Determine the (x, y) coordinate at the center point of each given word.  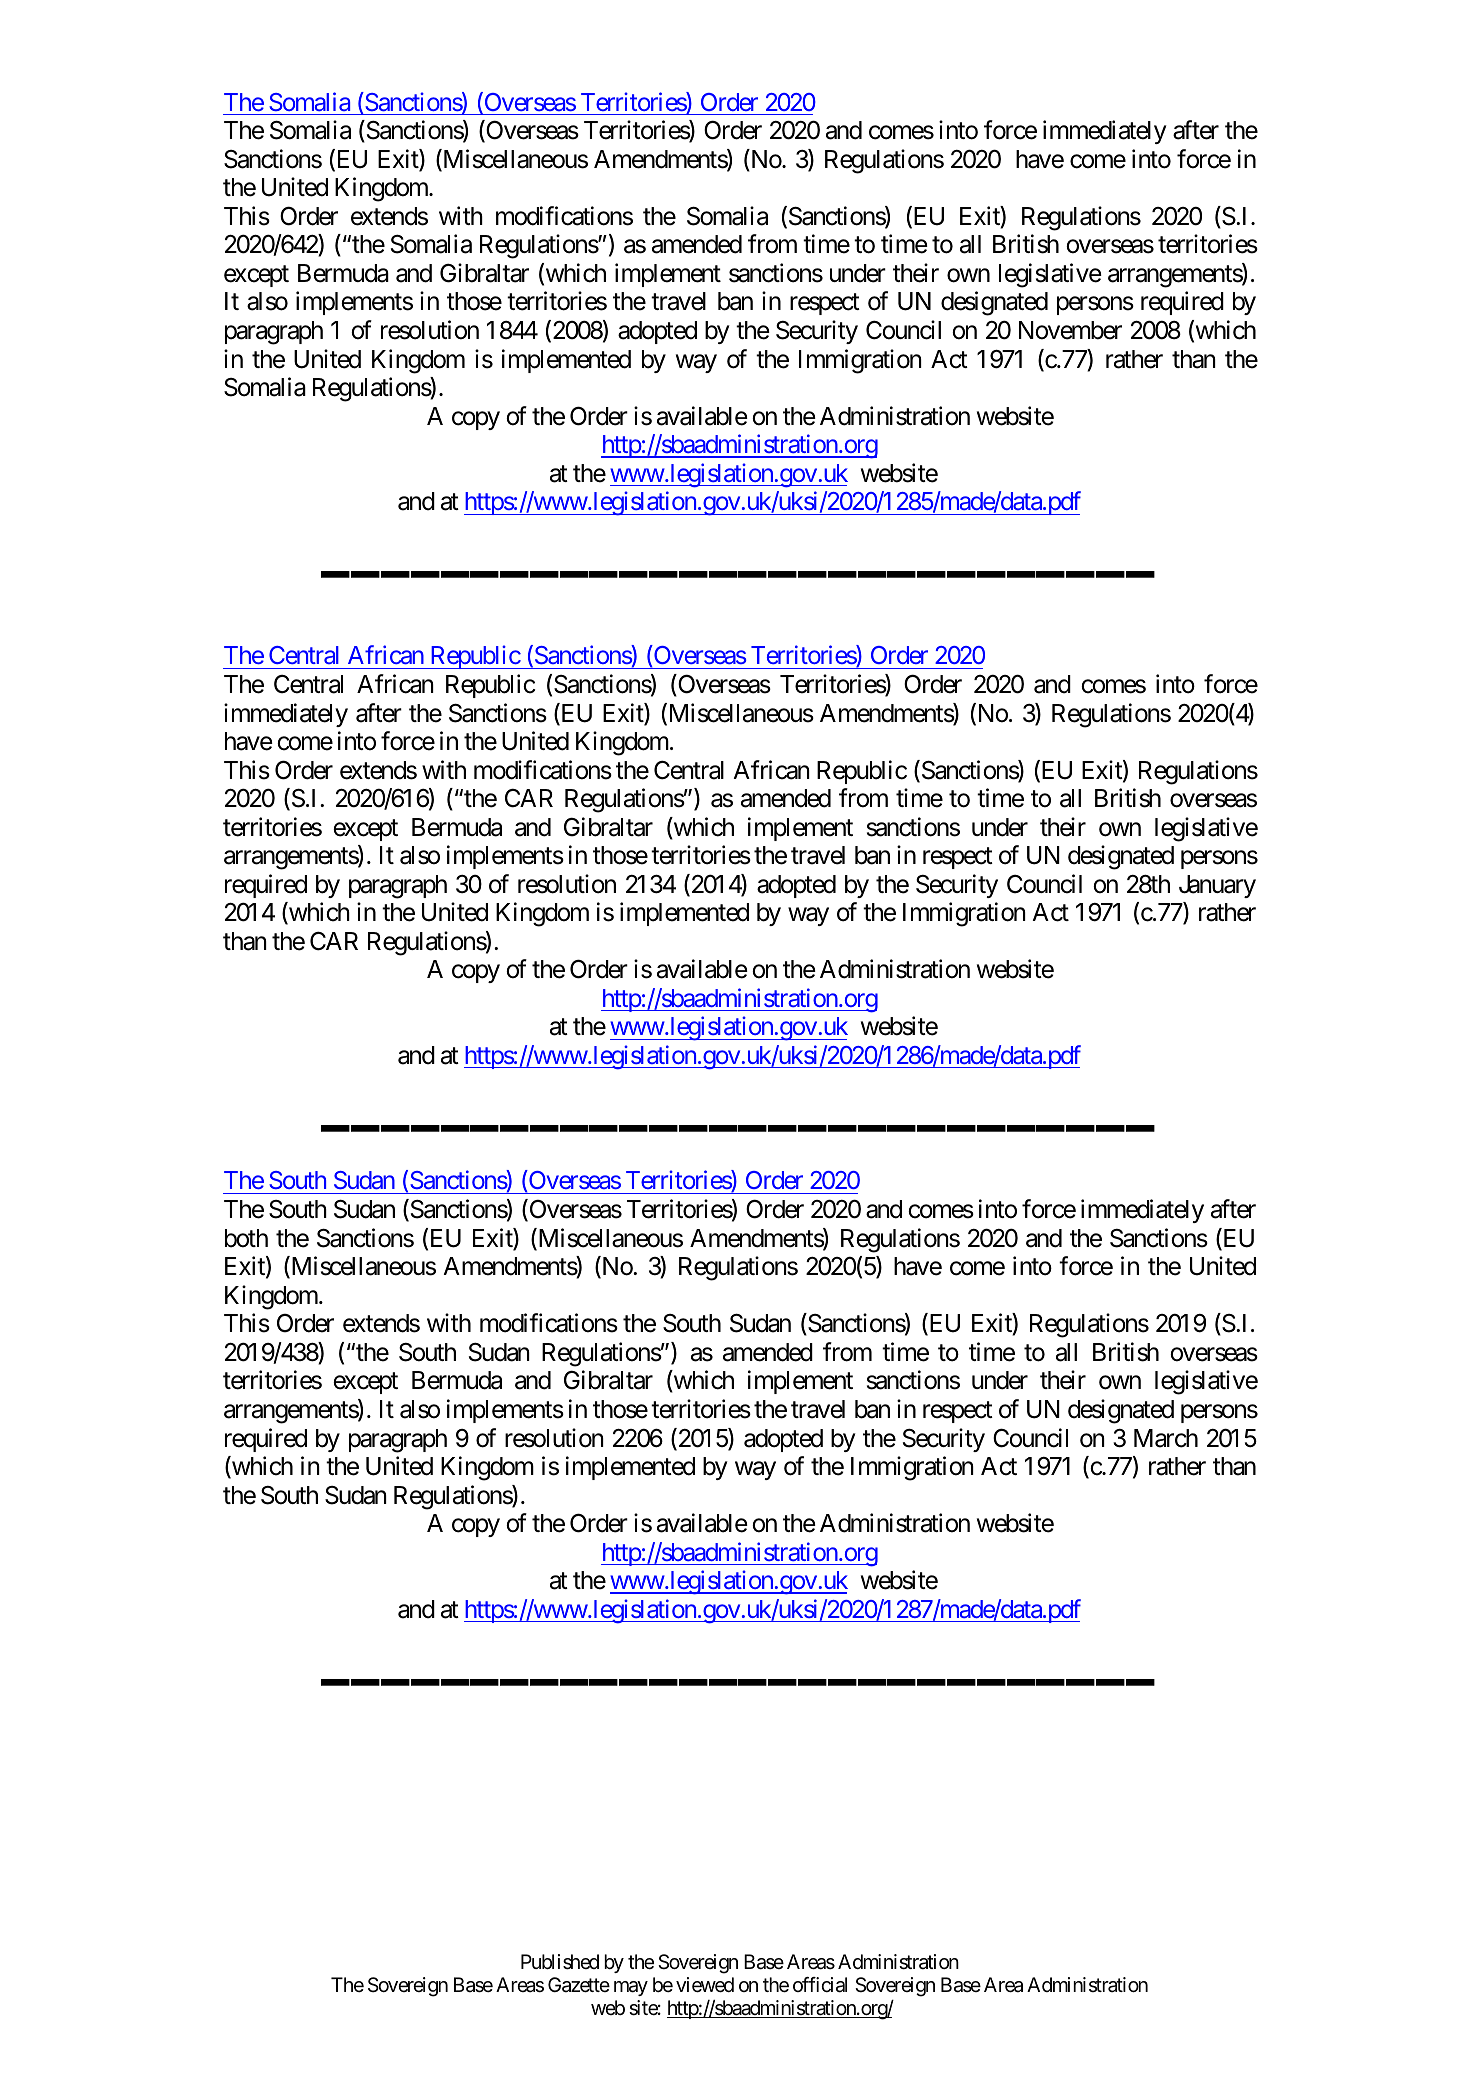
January (1217, 886)
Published (560, 1962)
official (820, 1985)
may (631, 1988)
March (1166, 1438)
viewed (705, 1985)
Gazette (579, 1985)
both (246, 1238)
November (1070, 330)
